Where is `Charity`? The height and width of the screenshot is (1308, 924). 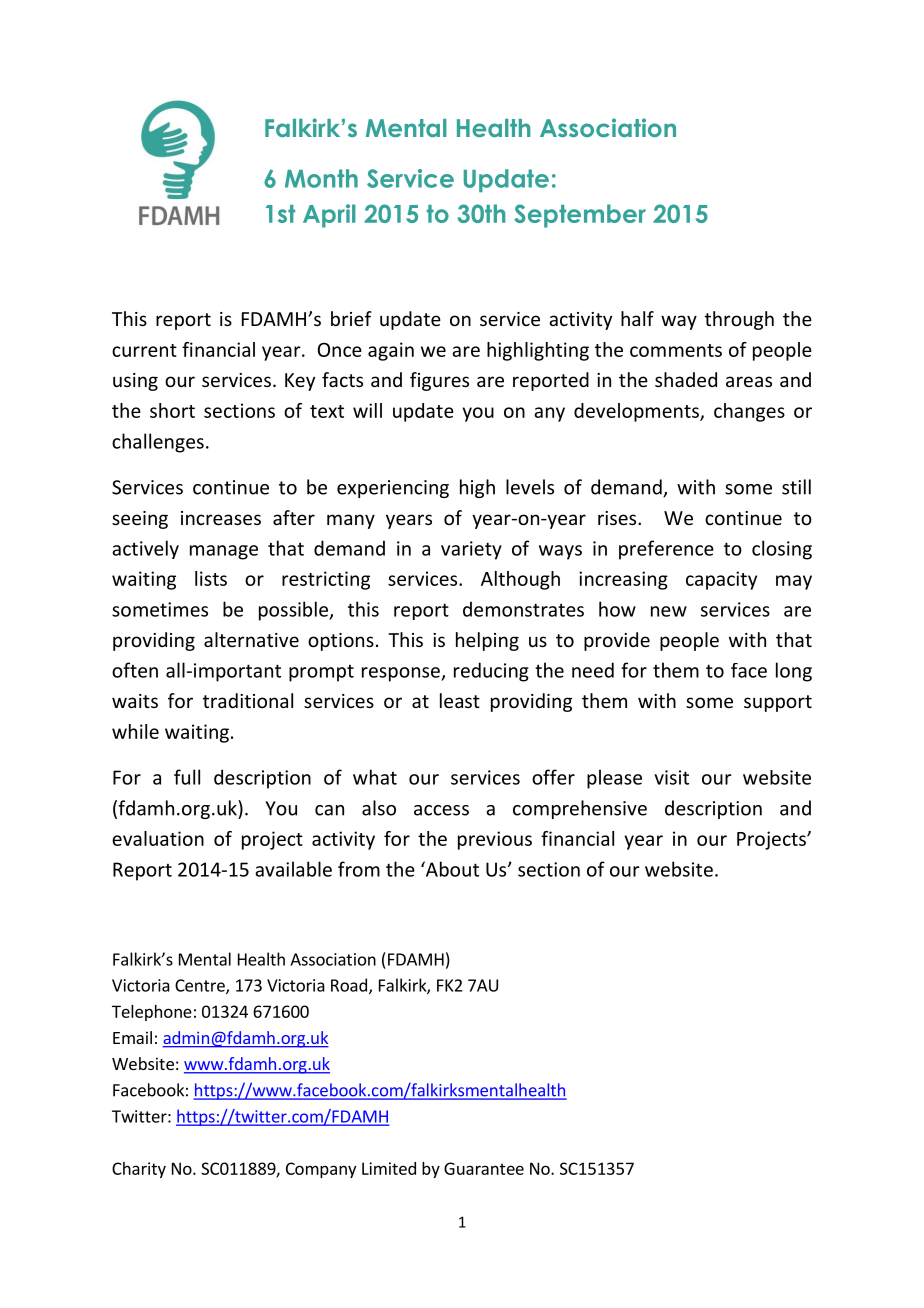
Charity is located at coordinates (139, 1170).
